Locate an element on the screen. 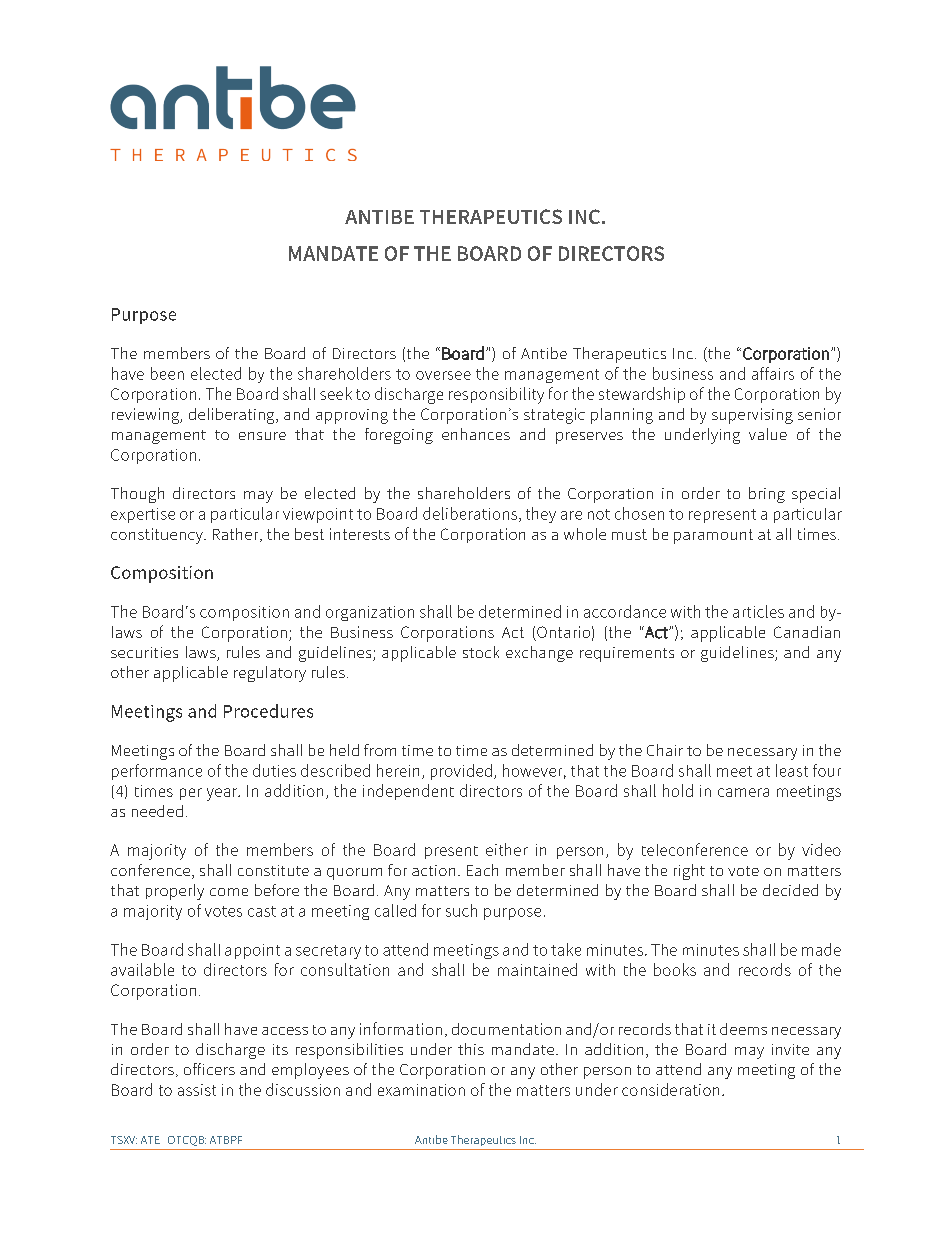 This screenshot has width=952, height=1233. right is located at coordinates (689, 872).
